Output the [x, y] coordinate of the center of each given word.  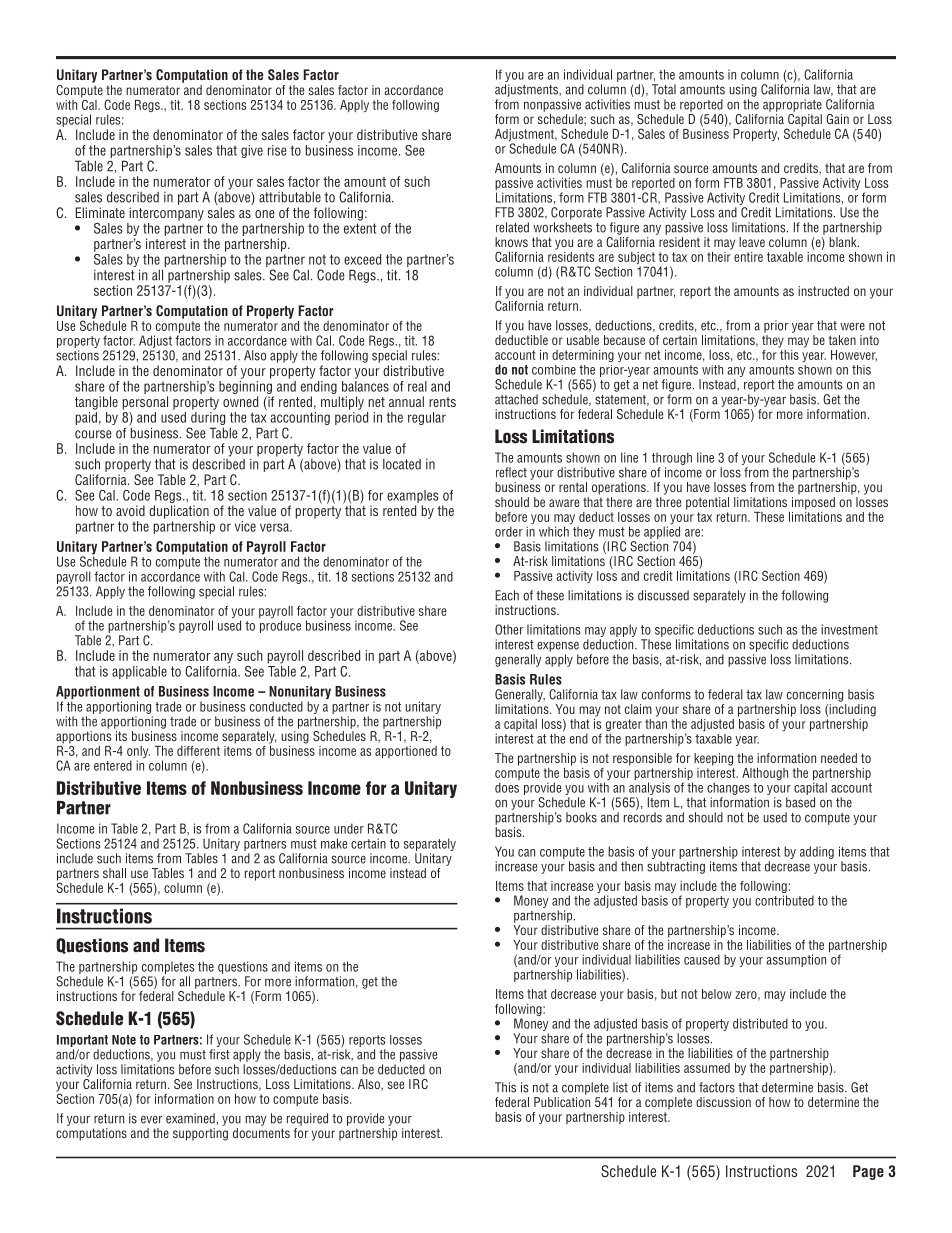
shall [114, 873]
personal [145, 403]
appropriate [792, 105]
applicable [139, 672]
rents [442, 402]
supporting [200, 1134]
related [512, 227]
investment [849, 629]
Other [509, 629]
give [252, 151]
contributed [784, 900]
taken [842, 340]
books [581, 817]
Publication [562, 1102]
